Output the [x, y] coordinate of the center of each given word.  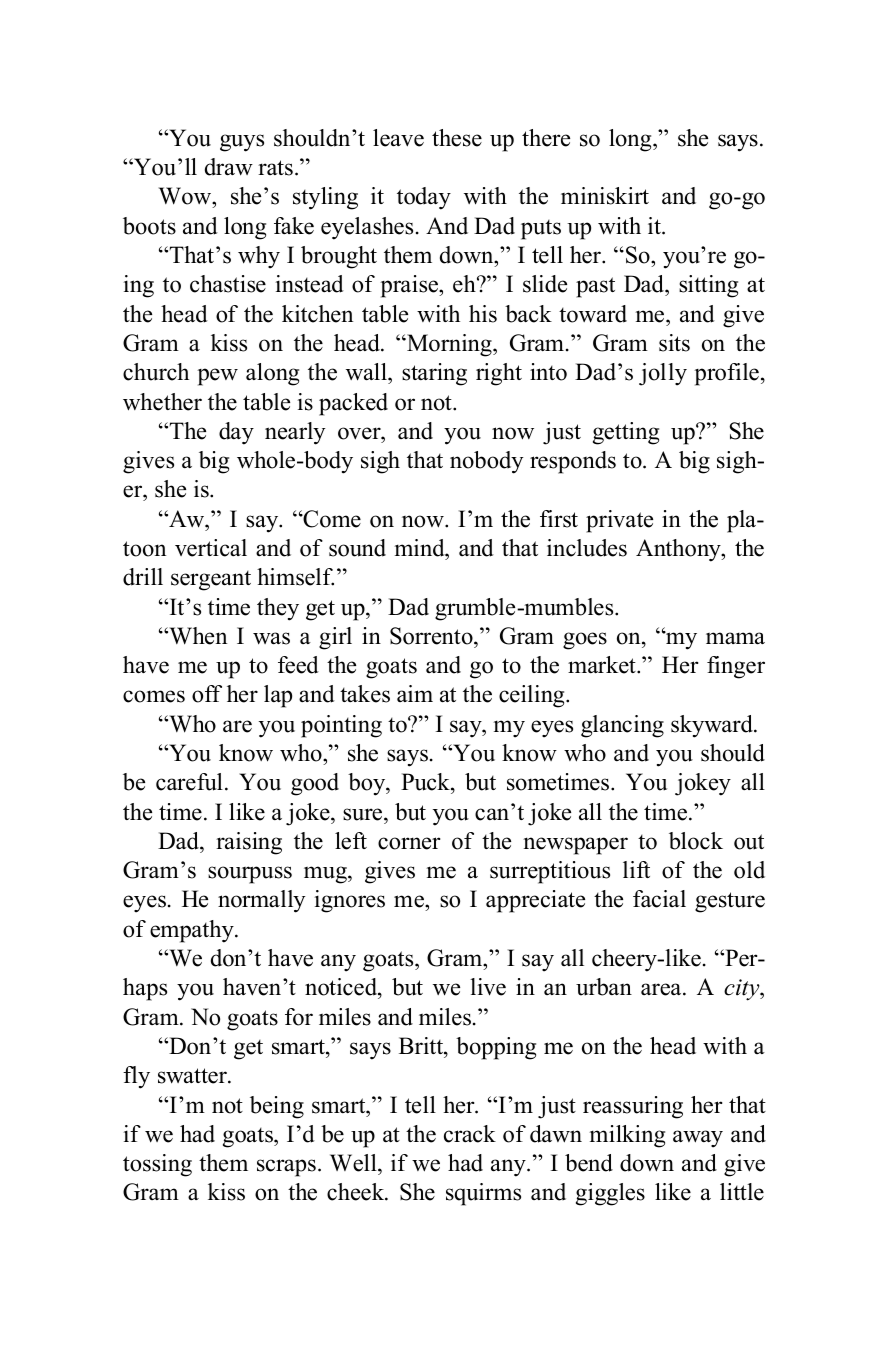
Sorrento [432, 636]
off [207, 694]
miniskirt [605, 196]
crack [470, 1134]
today [424, 198]
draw [229, 167]
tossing [157, 1165]
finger [736, 667]
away [698, 1139]
